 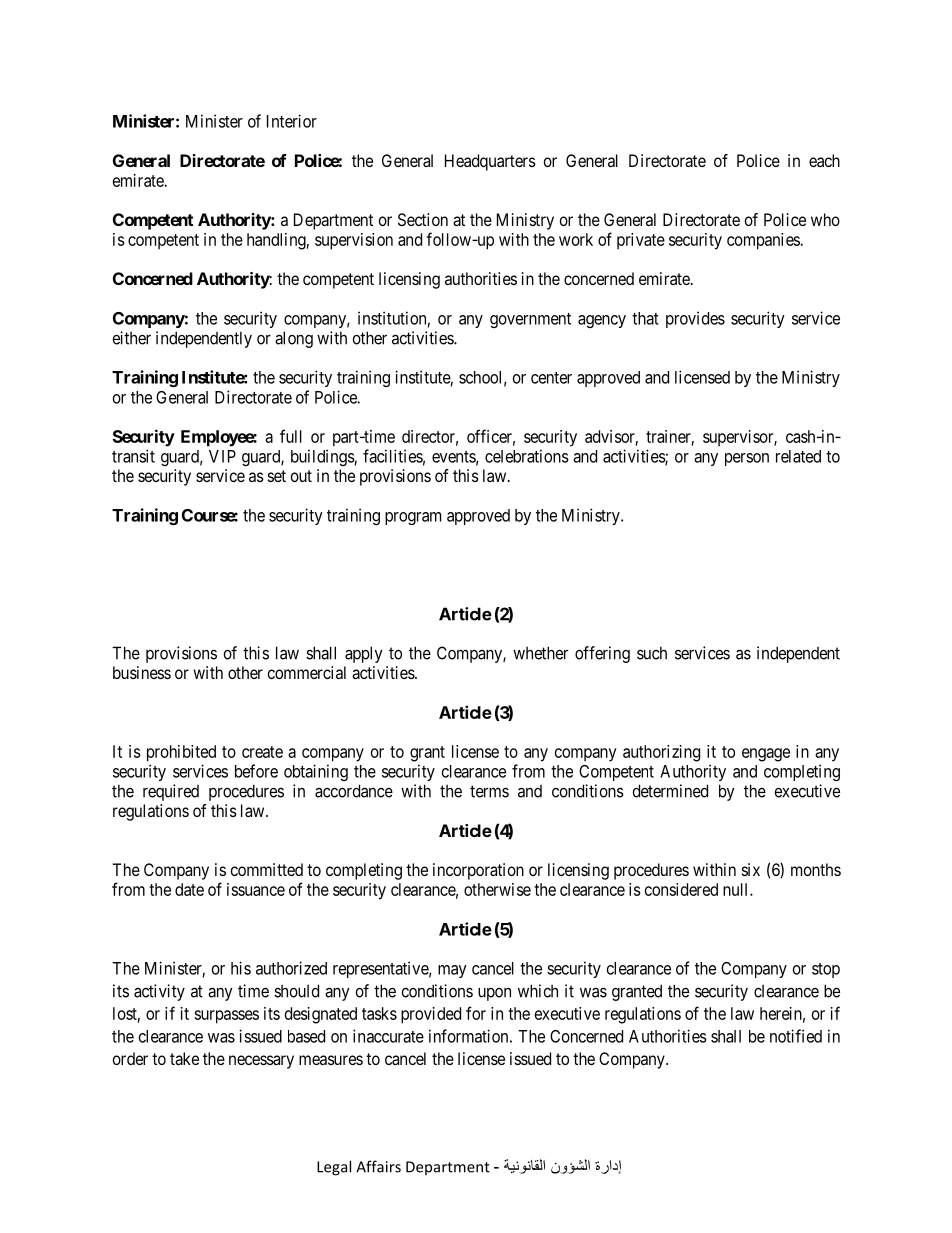 What do you see at coordinates (490, 162) in the document?
I see `Headquarters` at bounding box center [490, 162].
